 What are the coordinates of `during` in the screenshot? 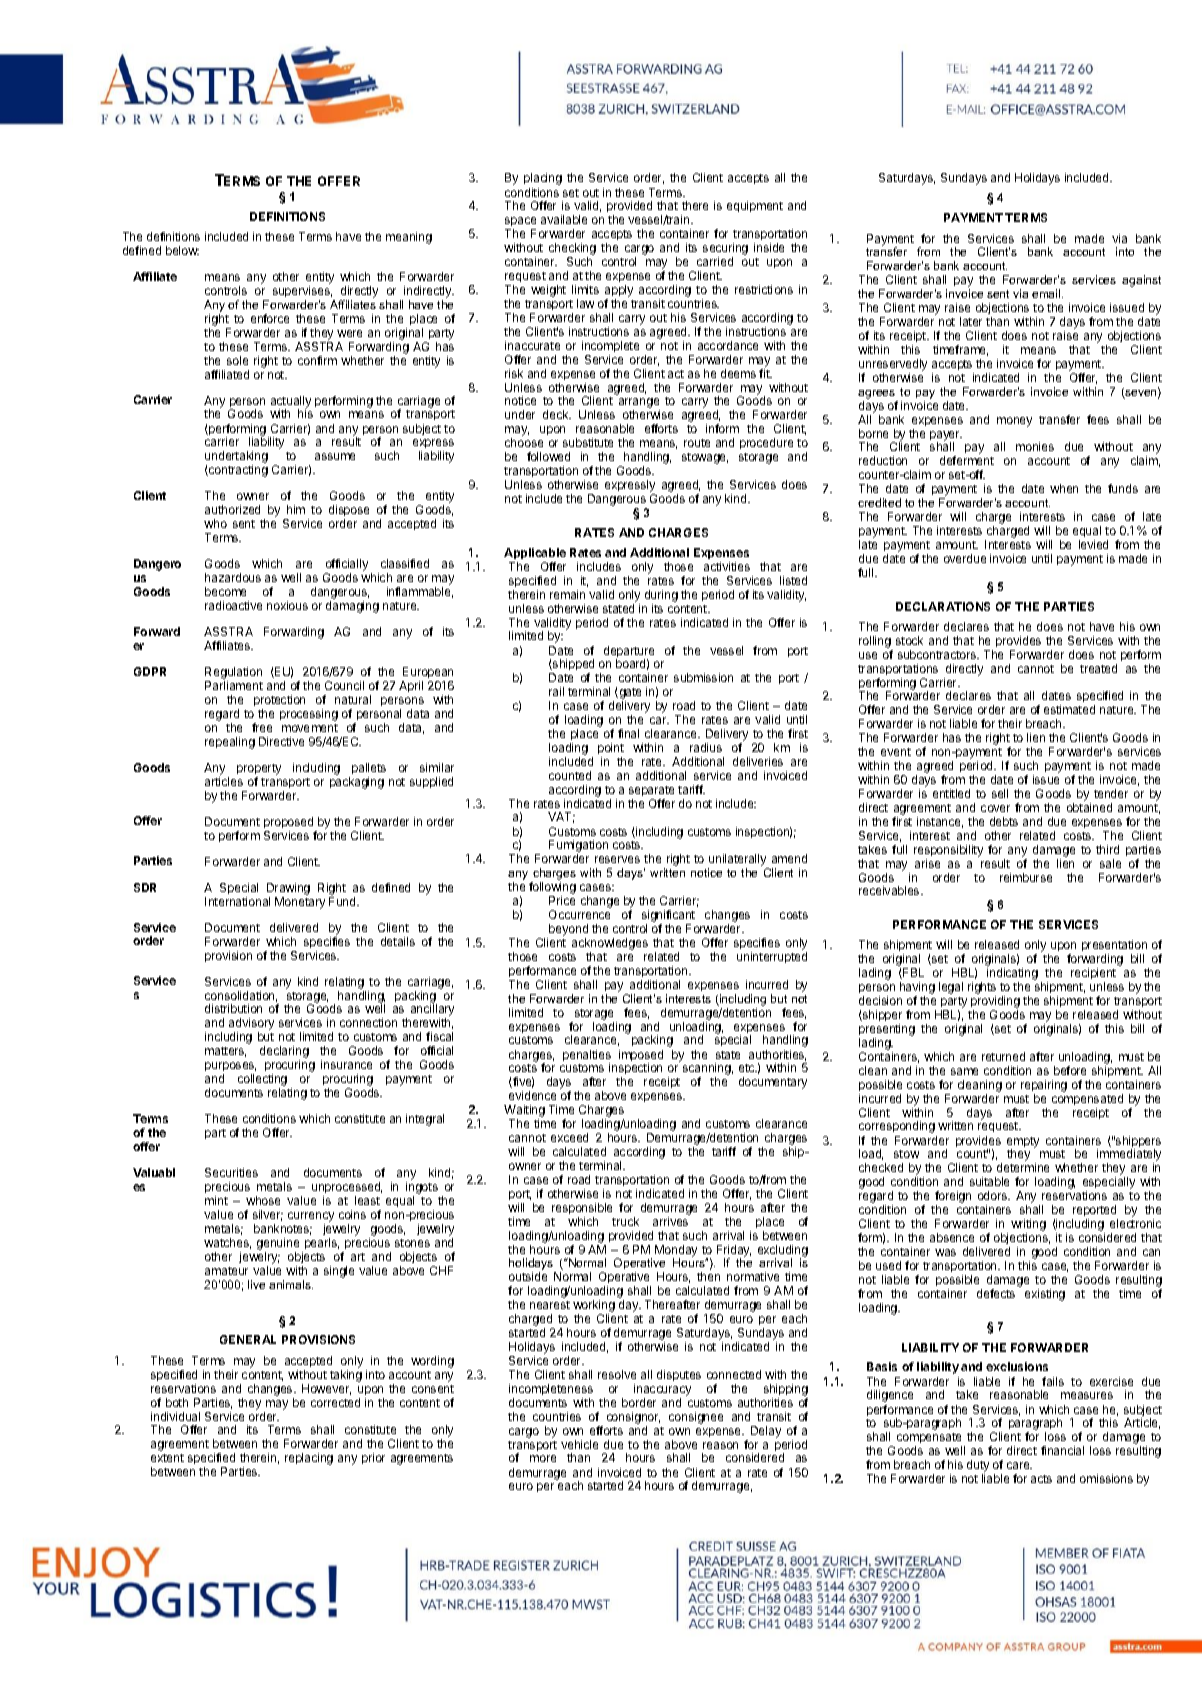 It's located at (661, 596).
